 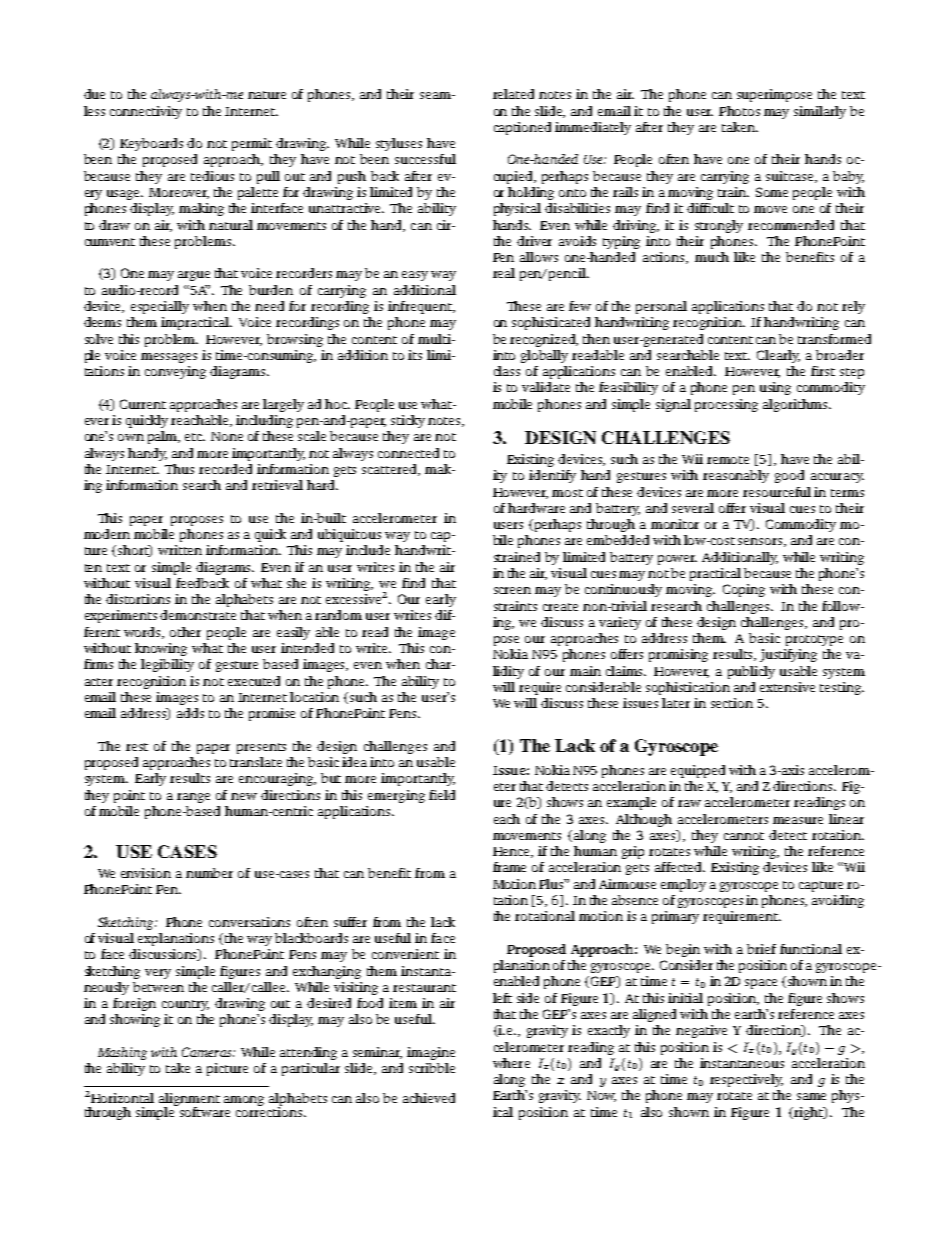 I want to click on Coping, so click(x=744, y=590).
